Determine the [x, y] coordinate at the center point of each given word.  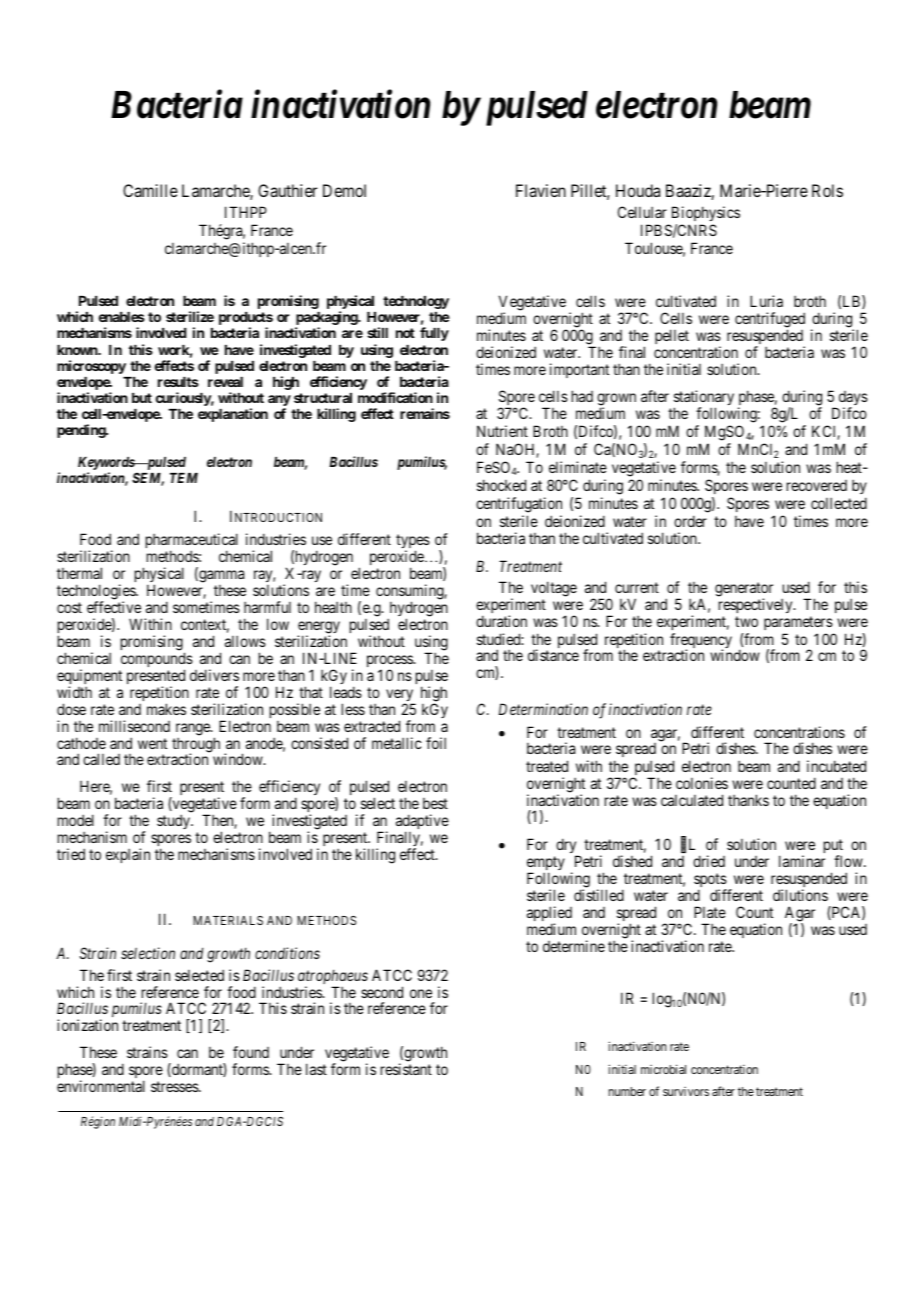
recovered [817, 485]
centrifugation [519, 505]
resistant [406, 1069]
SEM [148, 479]
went [152, 743]
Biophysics [706, 213]
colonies [702, 783]
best [435, 803]
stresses [175, 1086]
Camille [150, 190]
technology [416, 302]
